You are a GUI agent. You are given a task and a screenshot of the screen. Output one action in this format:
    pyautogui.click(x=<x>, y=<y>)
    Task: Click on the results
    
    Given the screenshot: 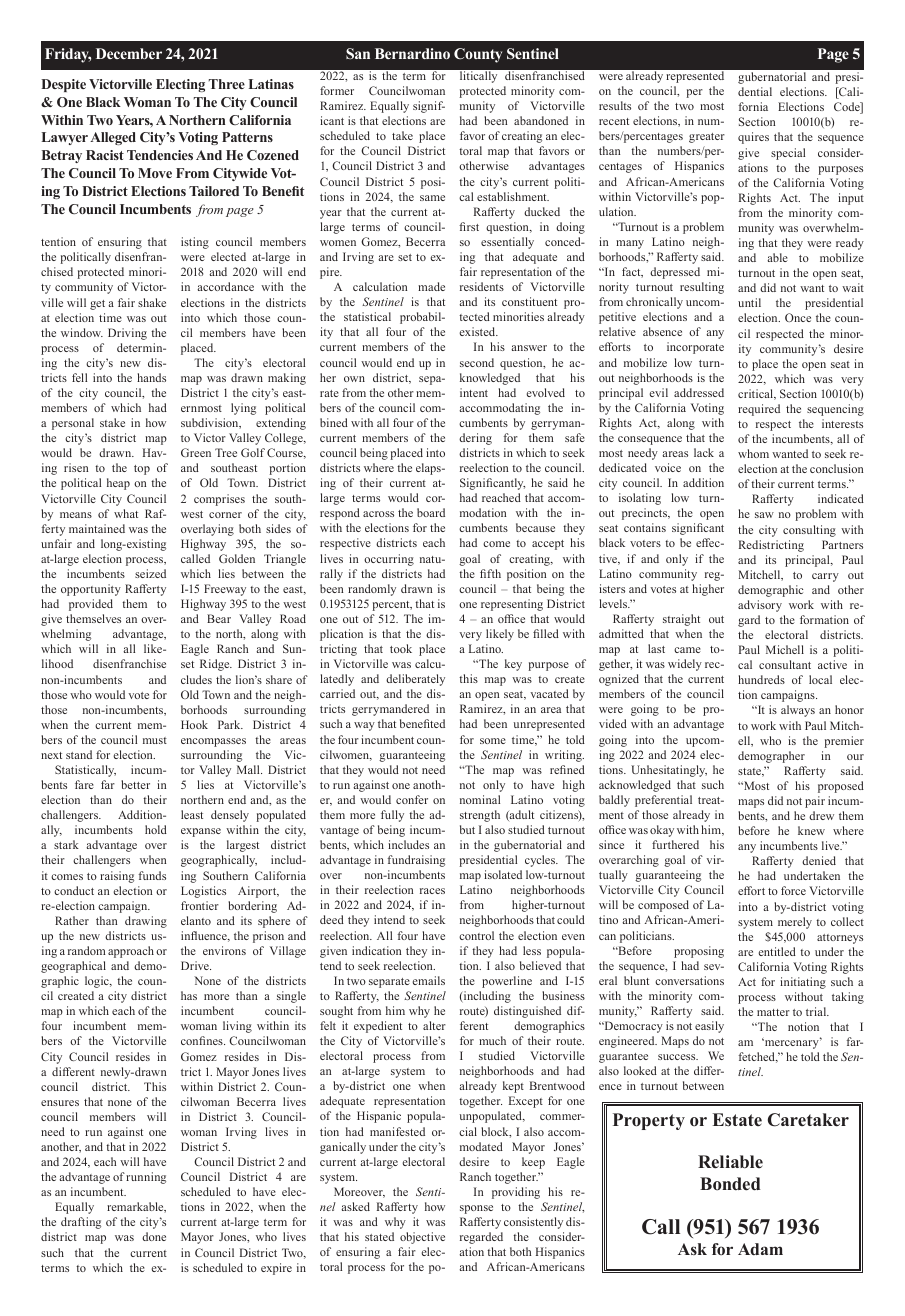 What is the action you would take?
    pyautogui.click(x=615, y=105)
